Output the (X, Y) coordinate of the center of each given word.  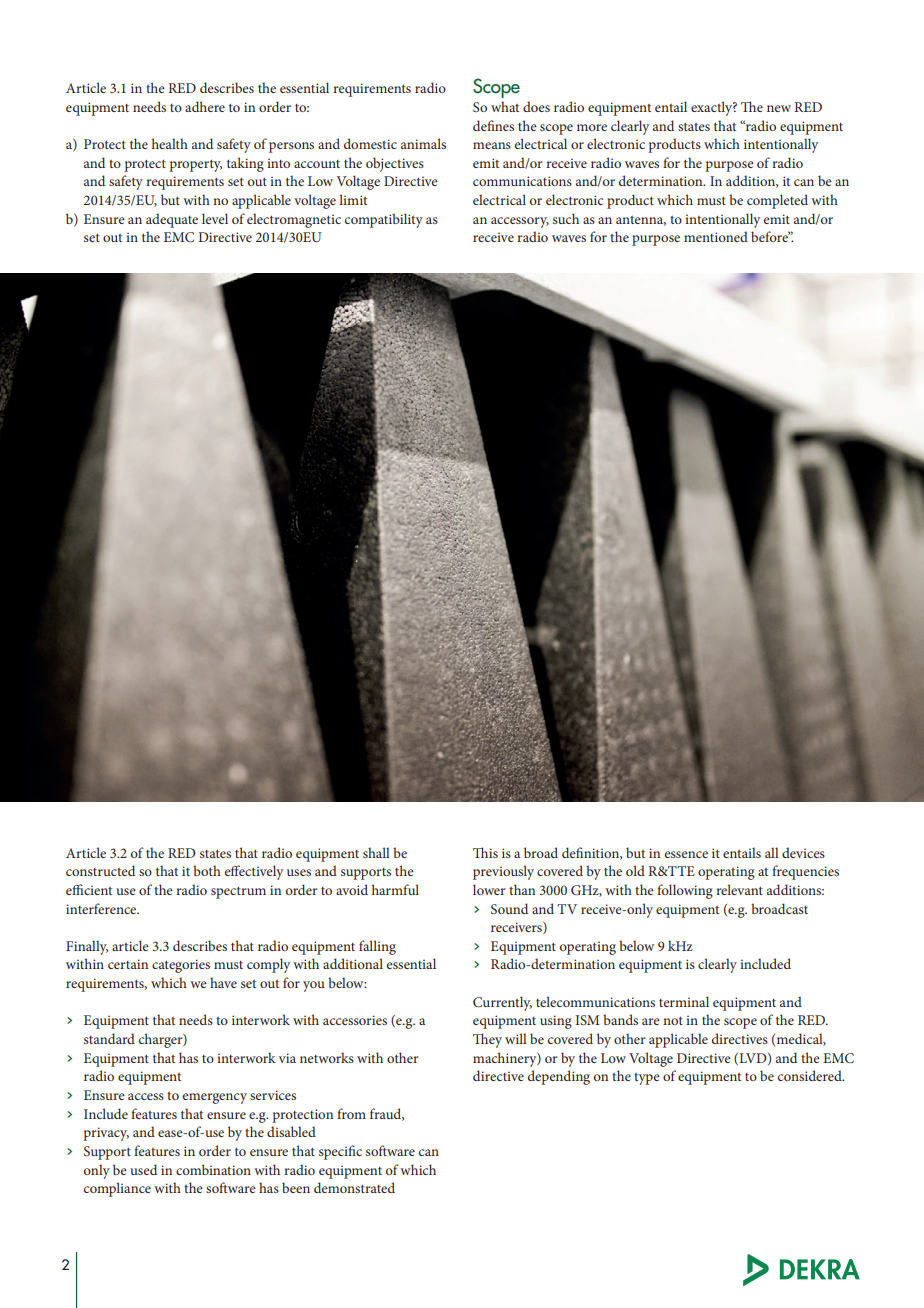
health (170, 143)
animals (423, 143)
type (647, 1079)
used (144, 1169)
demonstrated (354, 1187)
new (779, 108)
